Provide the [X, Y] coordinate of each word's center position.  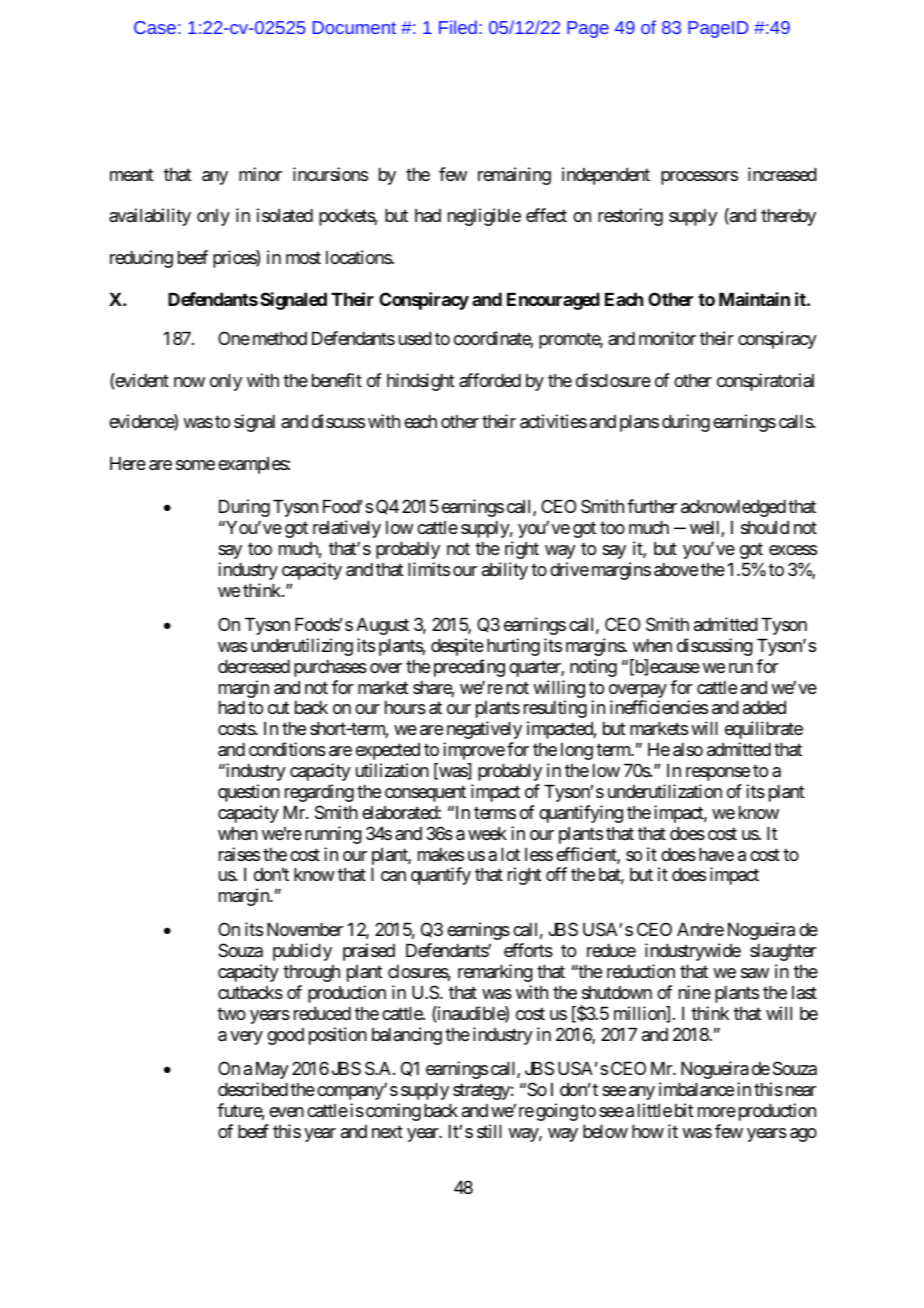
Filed [458, 27]
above [676, 570]
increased [782, 174]
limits [429, 569]
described [253, 1089]
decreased [254, 666]
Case [155, 27]
